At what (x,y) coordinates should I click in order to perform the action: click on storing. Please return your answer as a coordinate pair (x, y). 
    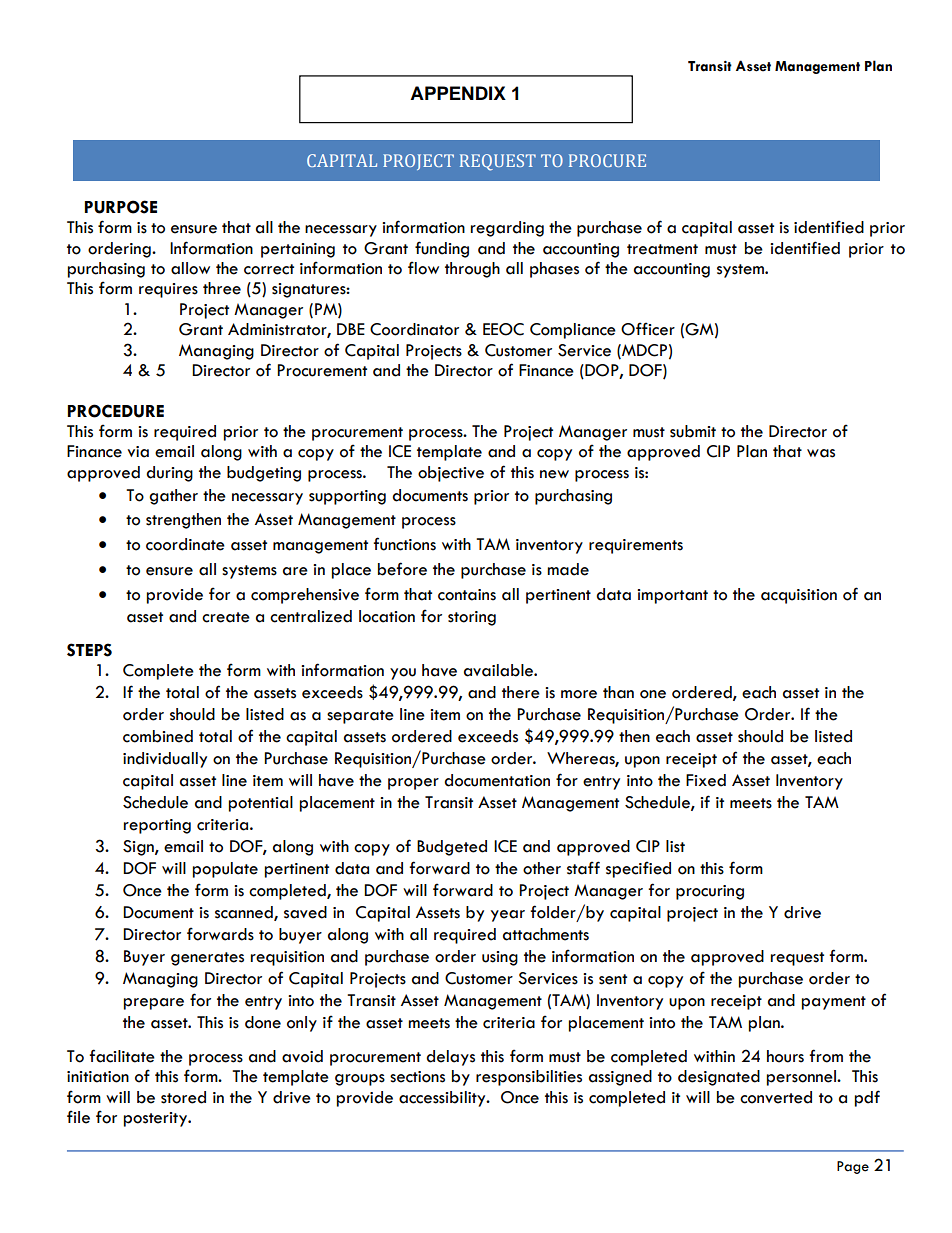
    Looking at the image, I should click on (472, 618).
